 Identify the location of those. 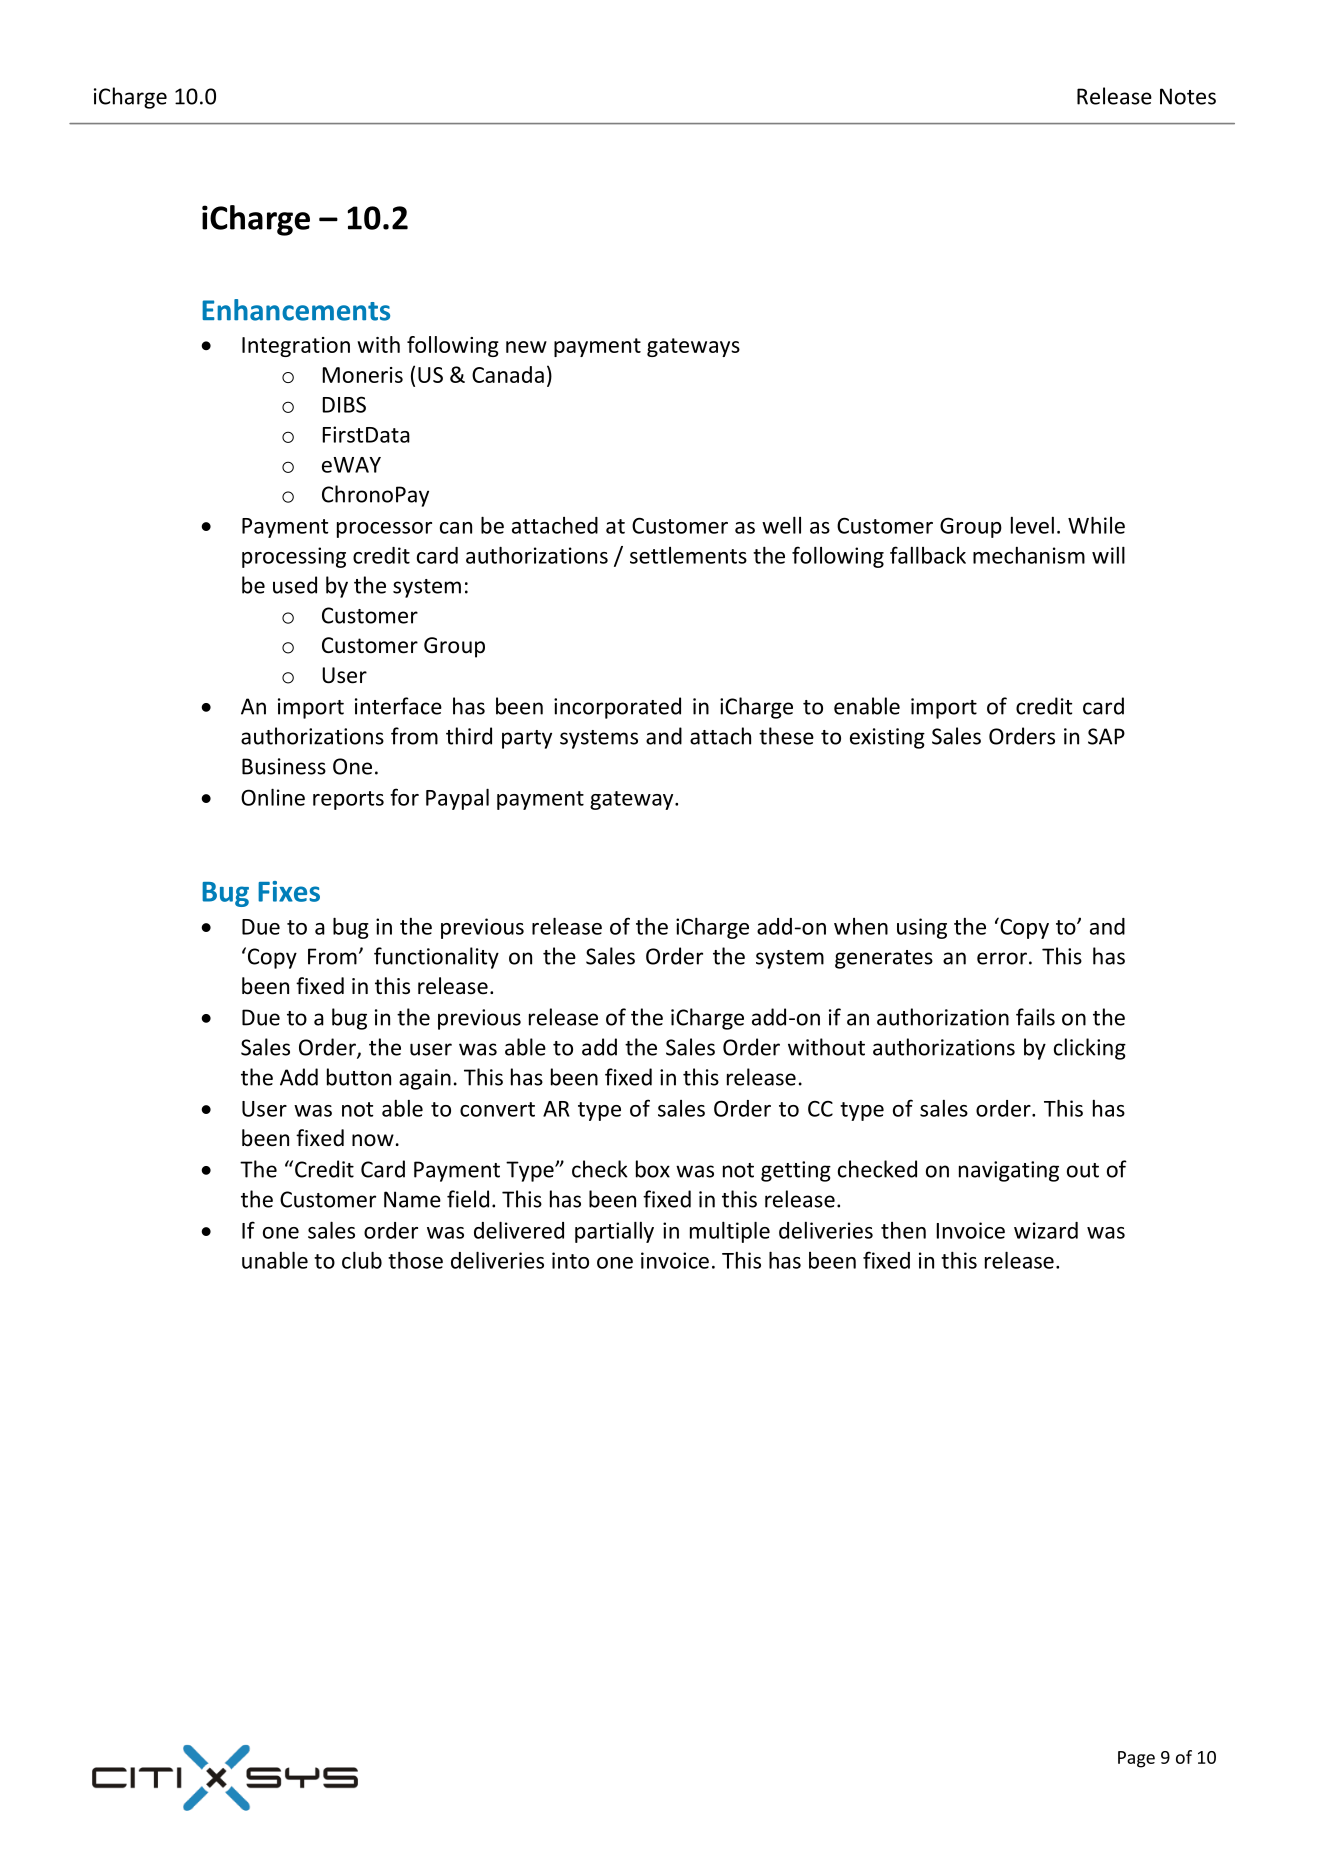
(415, 1260).
